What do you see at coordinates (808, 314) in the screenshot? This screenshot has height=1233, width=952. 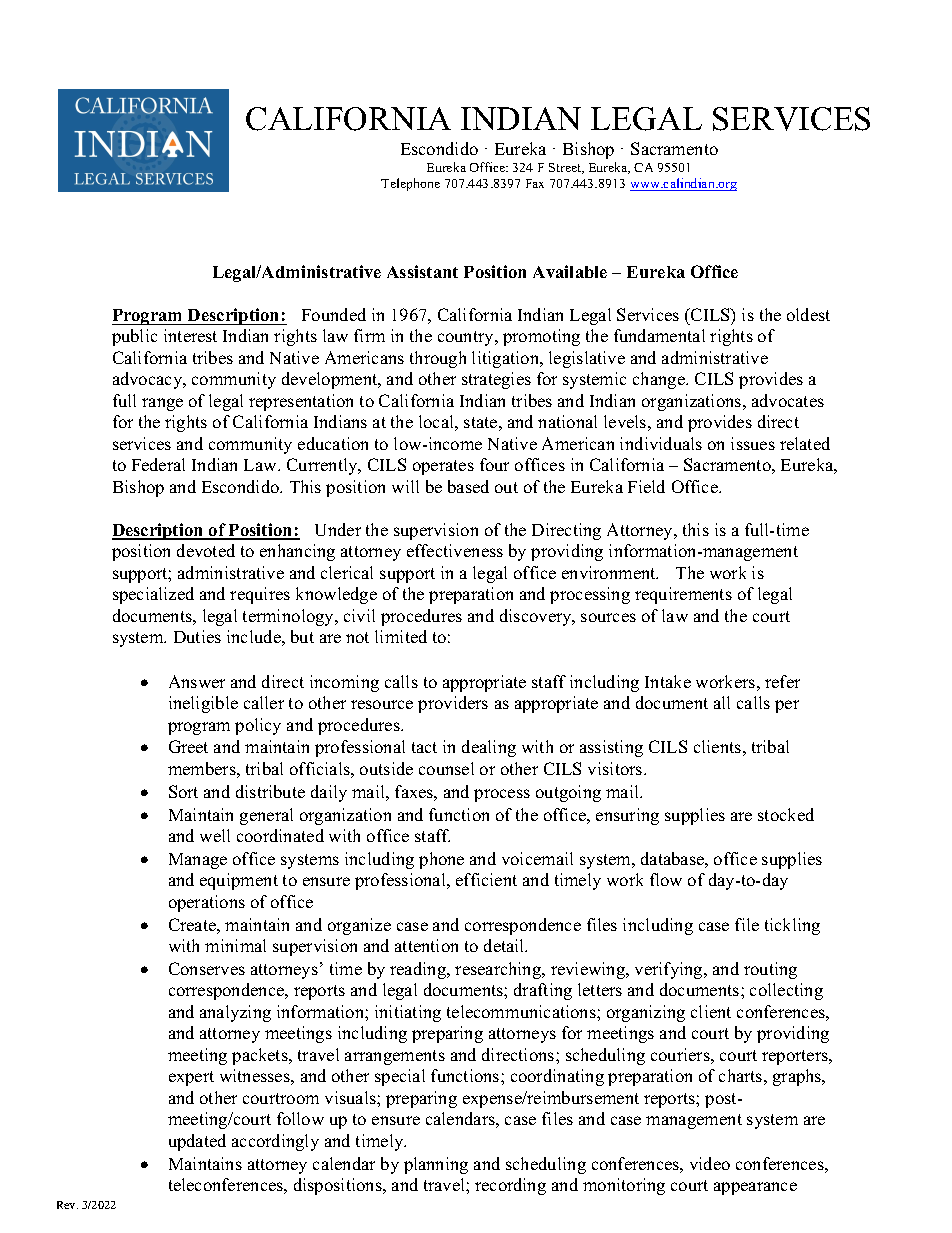 I see `oldest` at bounding box center [808, 314].
